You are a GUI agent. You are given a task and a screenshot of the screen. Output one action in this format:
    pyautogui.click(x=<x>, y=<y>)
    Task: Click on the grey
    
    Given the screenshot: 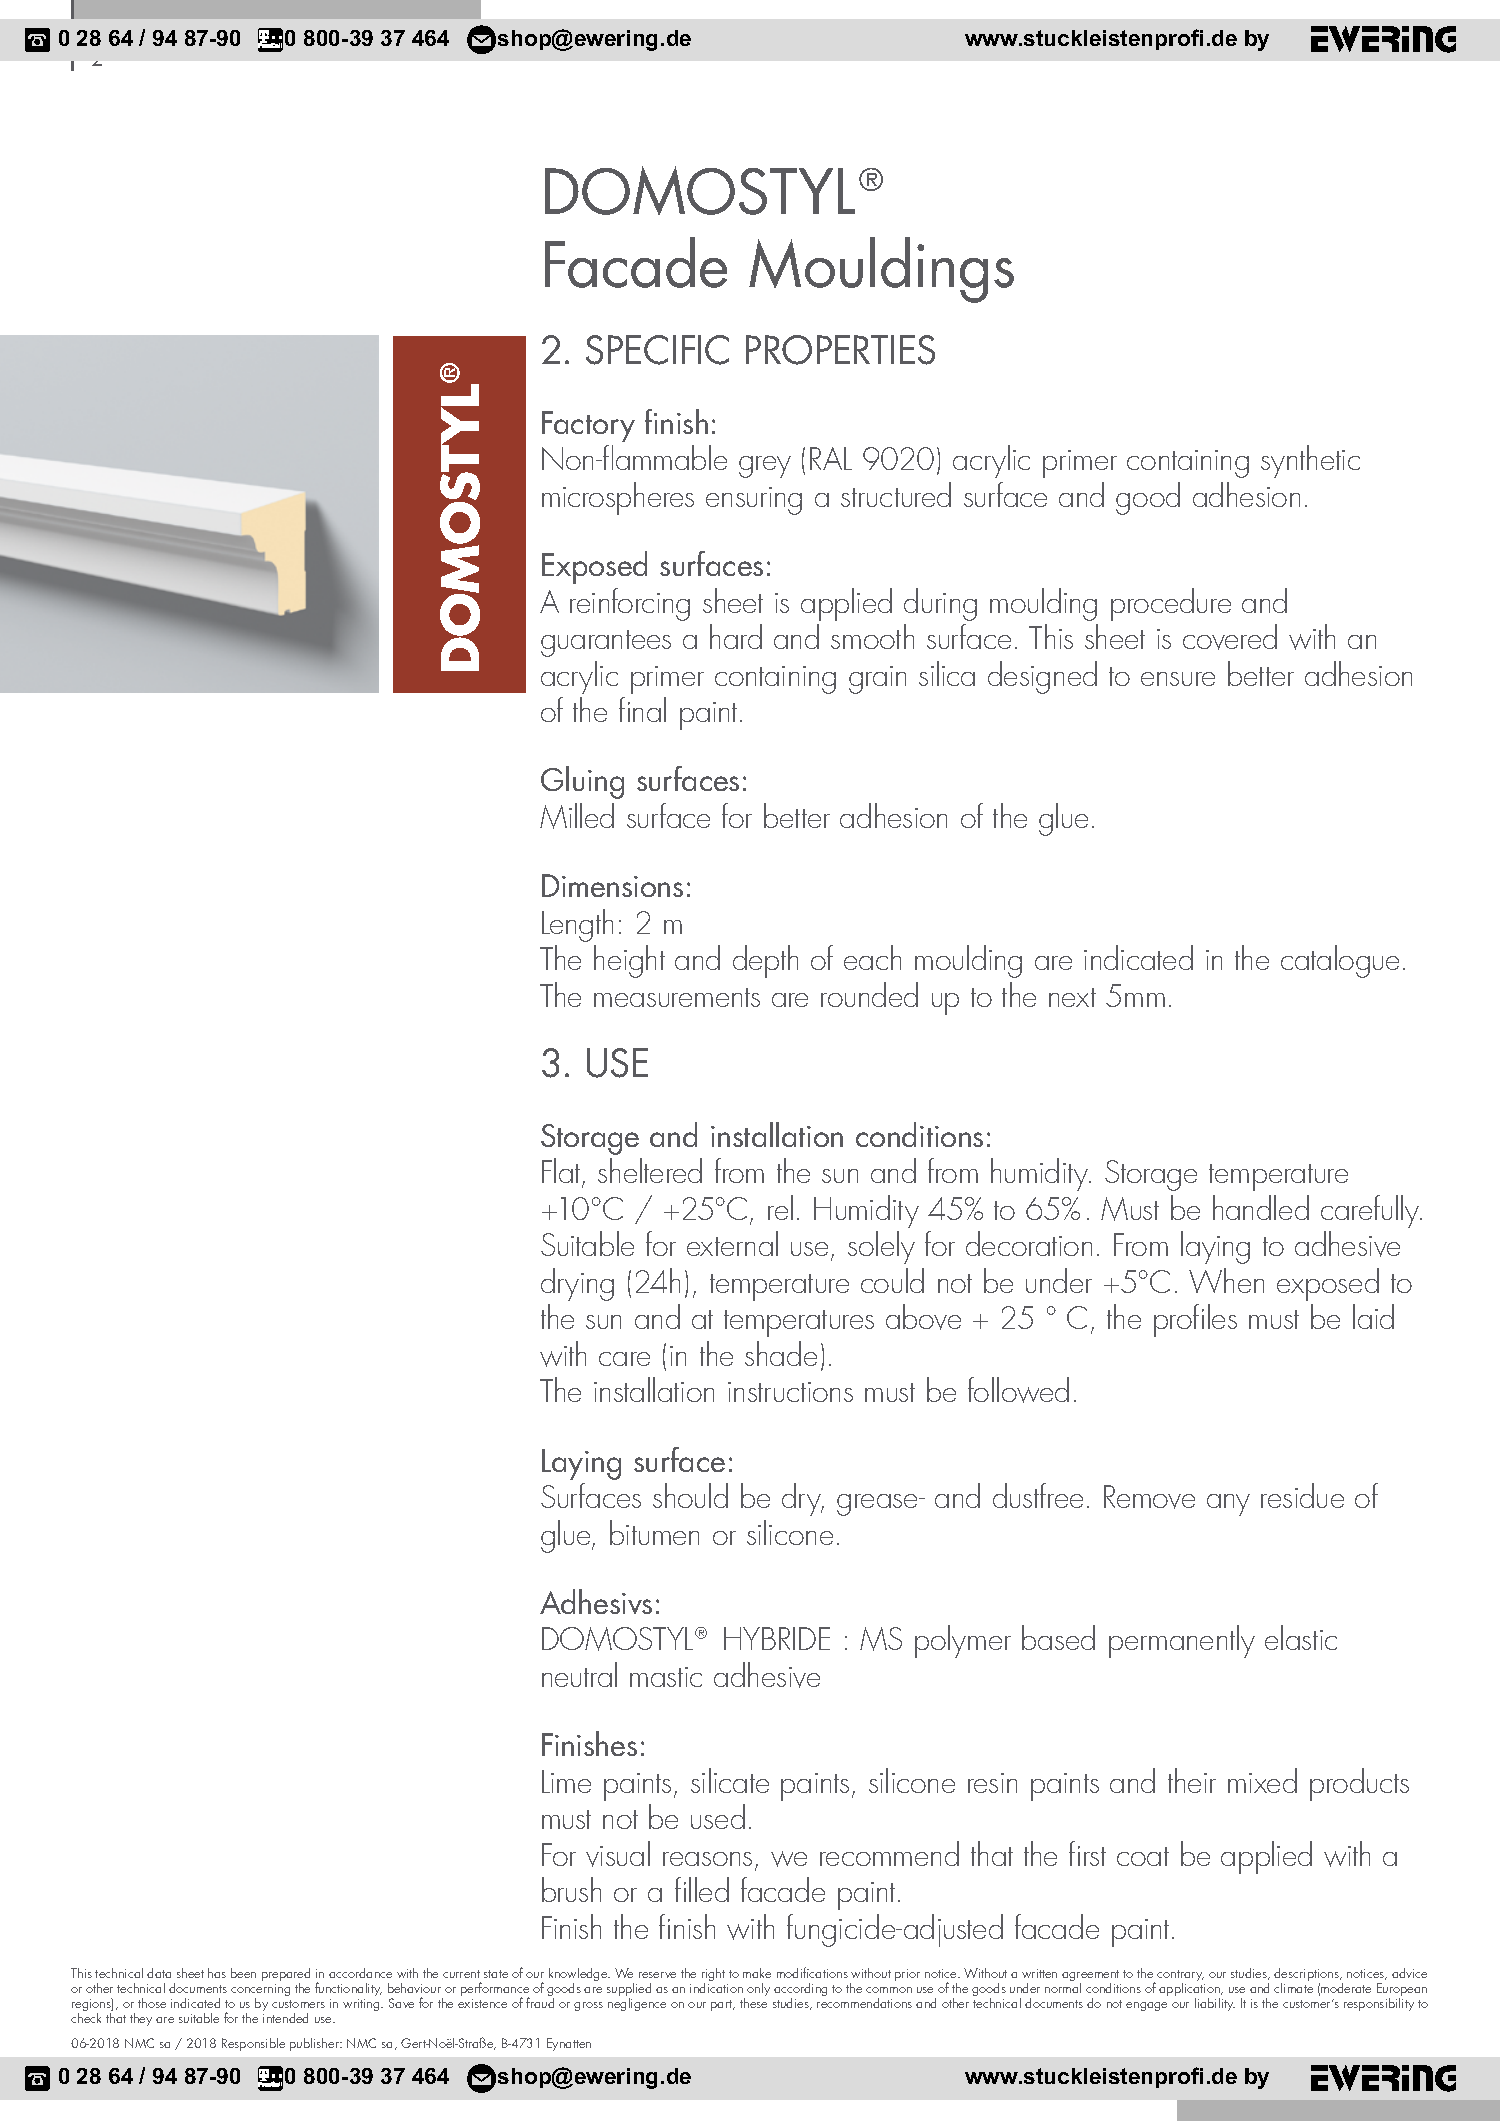 What is the action you would take?
    pyautogui.click(x=765, y=467)
